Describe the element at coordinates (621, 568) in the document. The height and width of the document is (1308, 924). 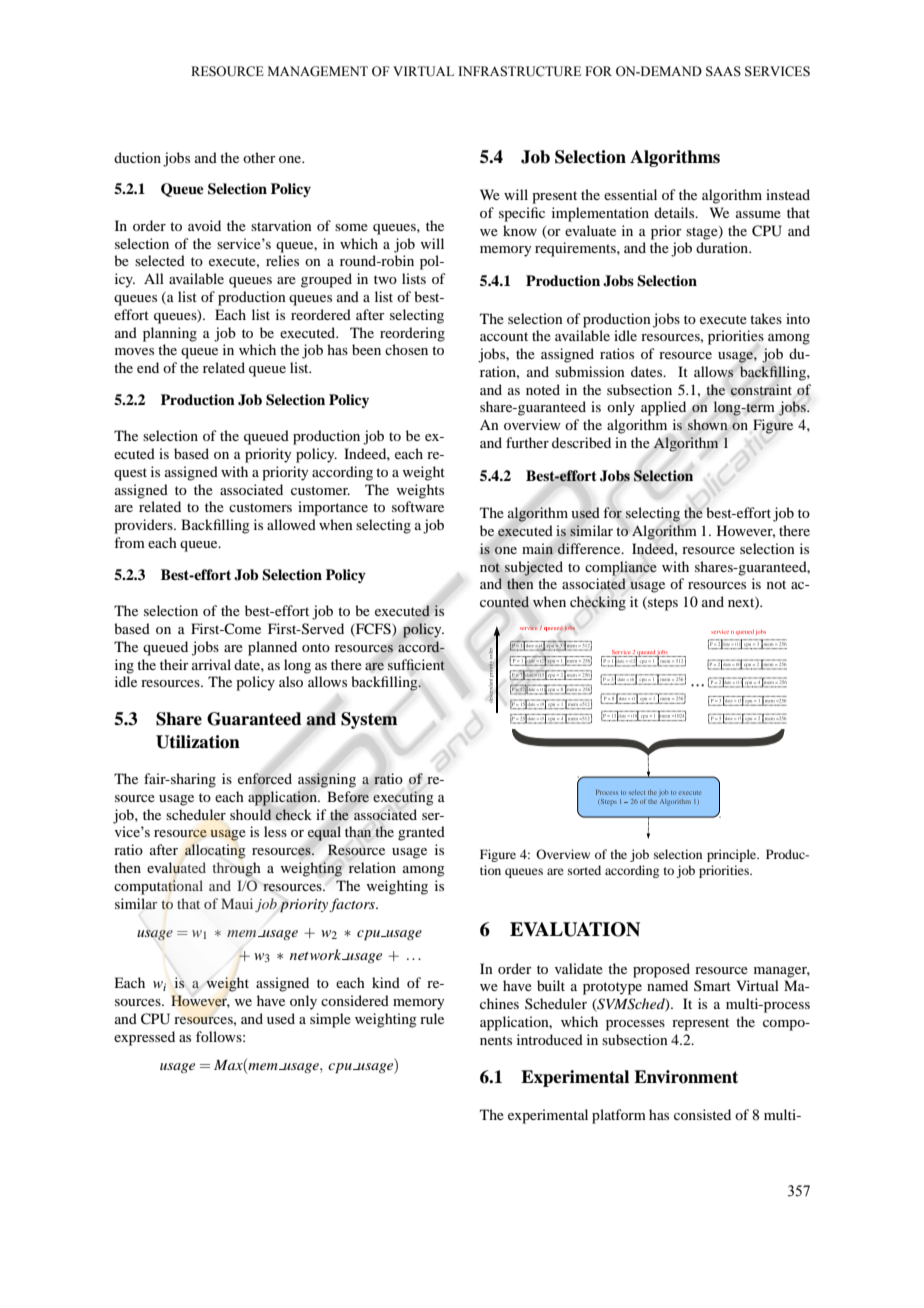
I see `compliance` at that location.
